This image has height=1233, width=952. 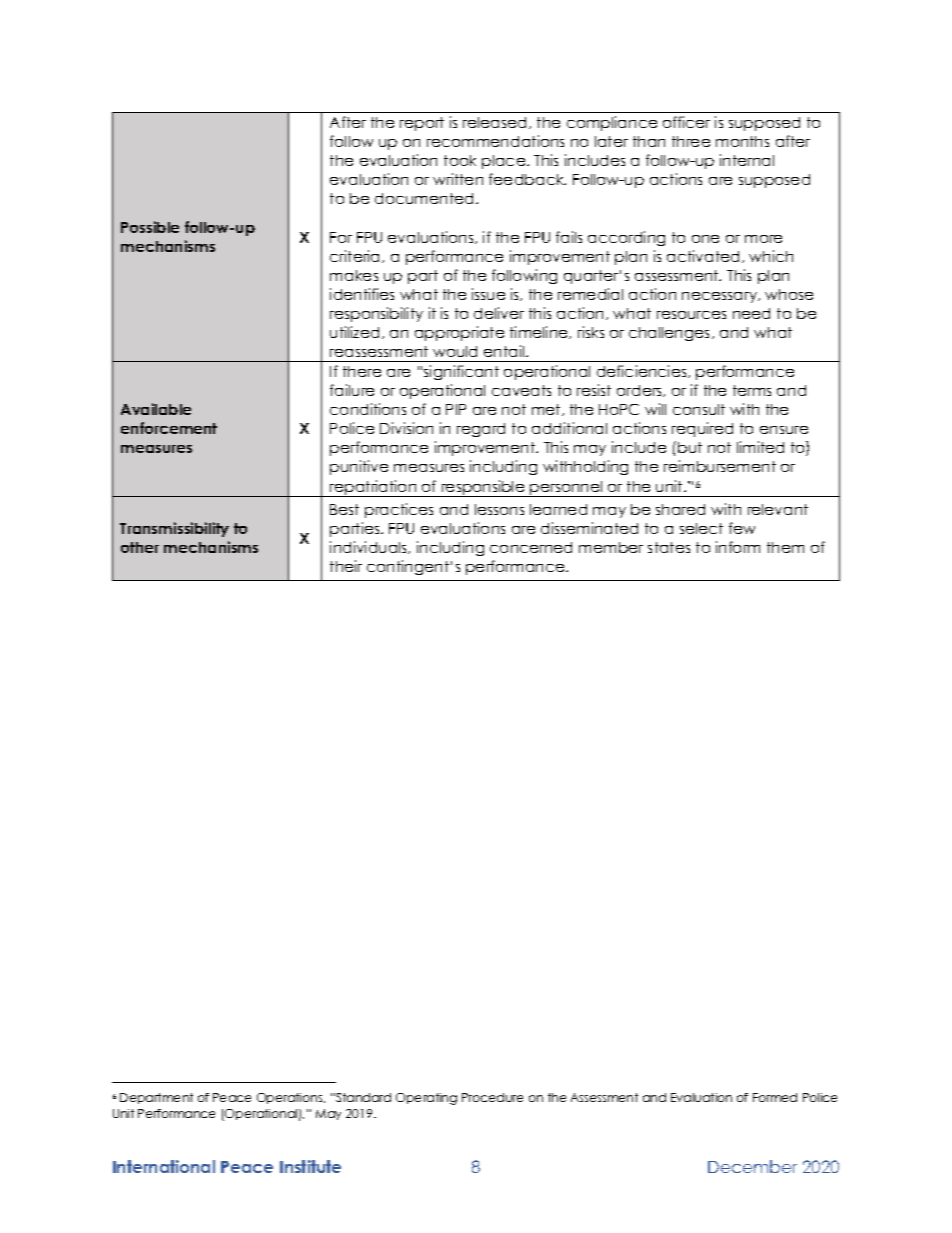 I want to click on their, so click(x=346, y=566).
